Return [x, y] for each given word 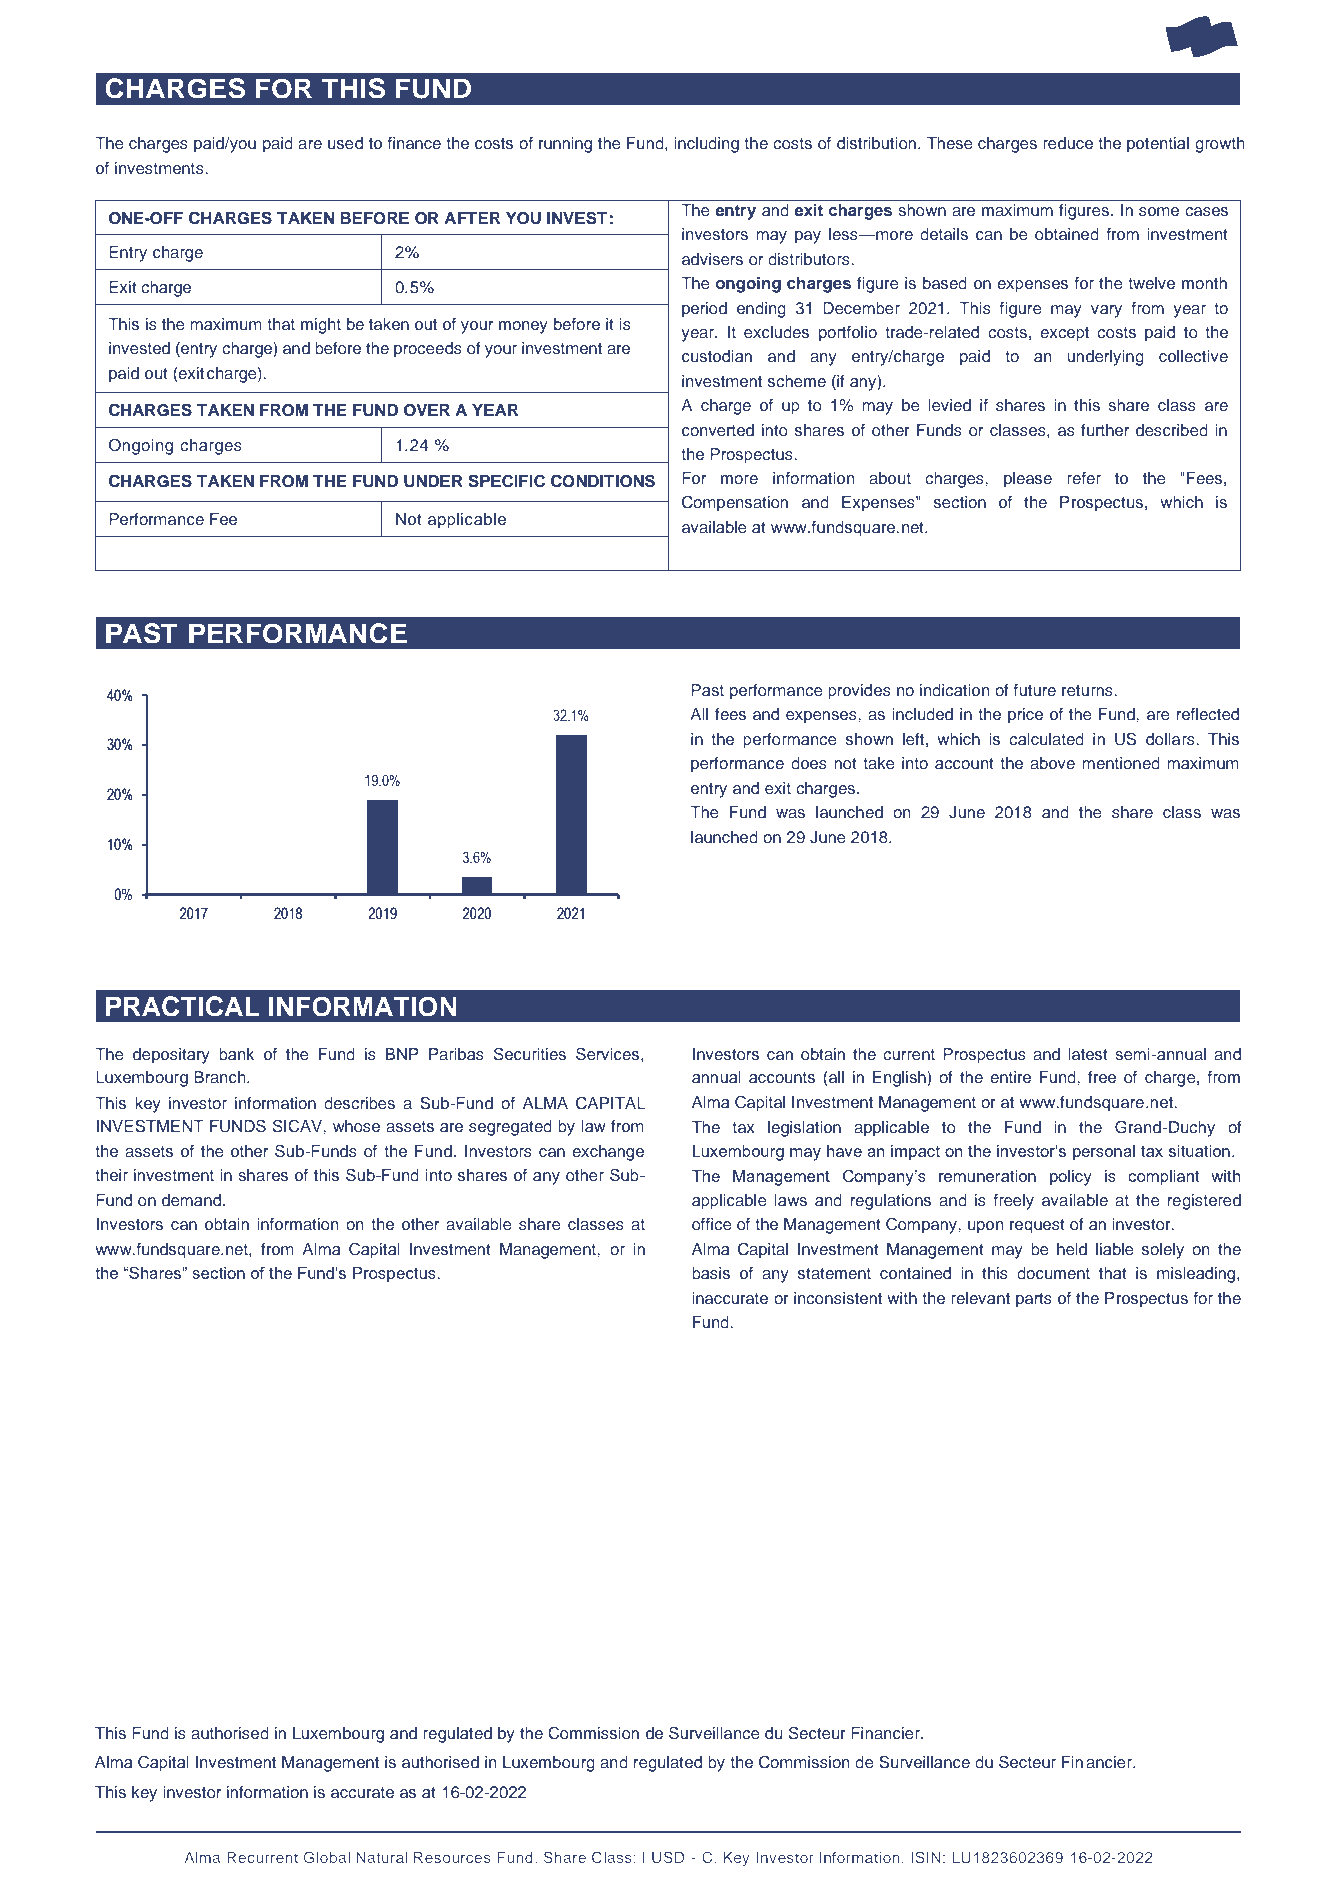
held [1072, 1249]
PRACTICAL [183, 1006]
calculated [1046, 739]
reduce [1068, 143]
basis [711, 1273]
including [706, 145]
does [809, 763]
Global [327, 1857]
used [345, 143]
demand [193, 1200]
